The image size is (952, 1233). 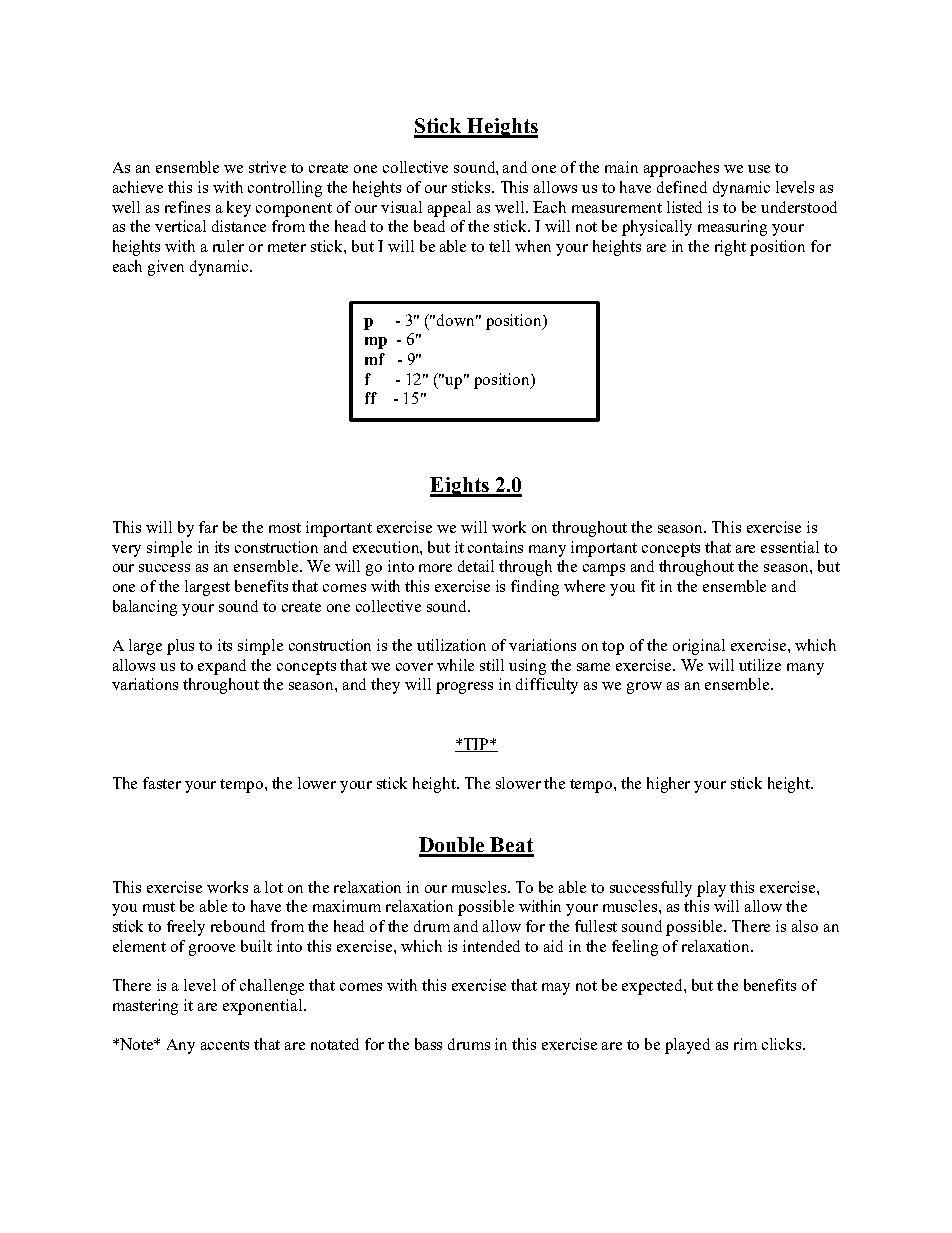 What do you see at coordinates (187, 207) in the screenshot?
I see `refines` at bounding box center [187, 207].
